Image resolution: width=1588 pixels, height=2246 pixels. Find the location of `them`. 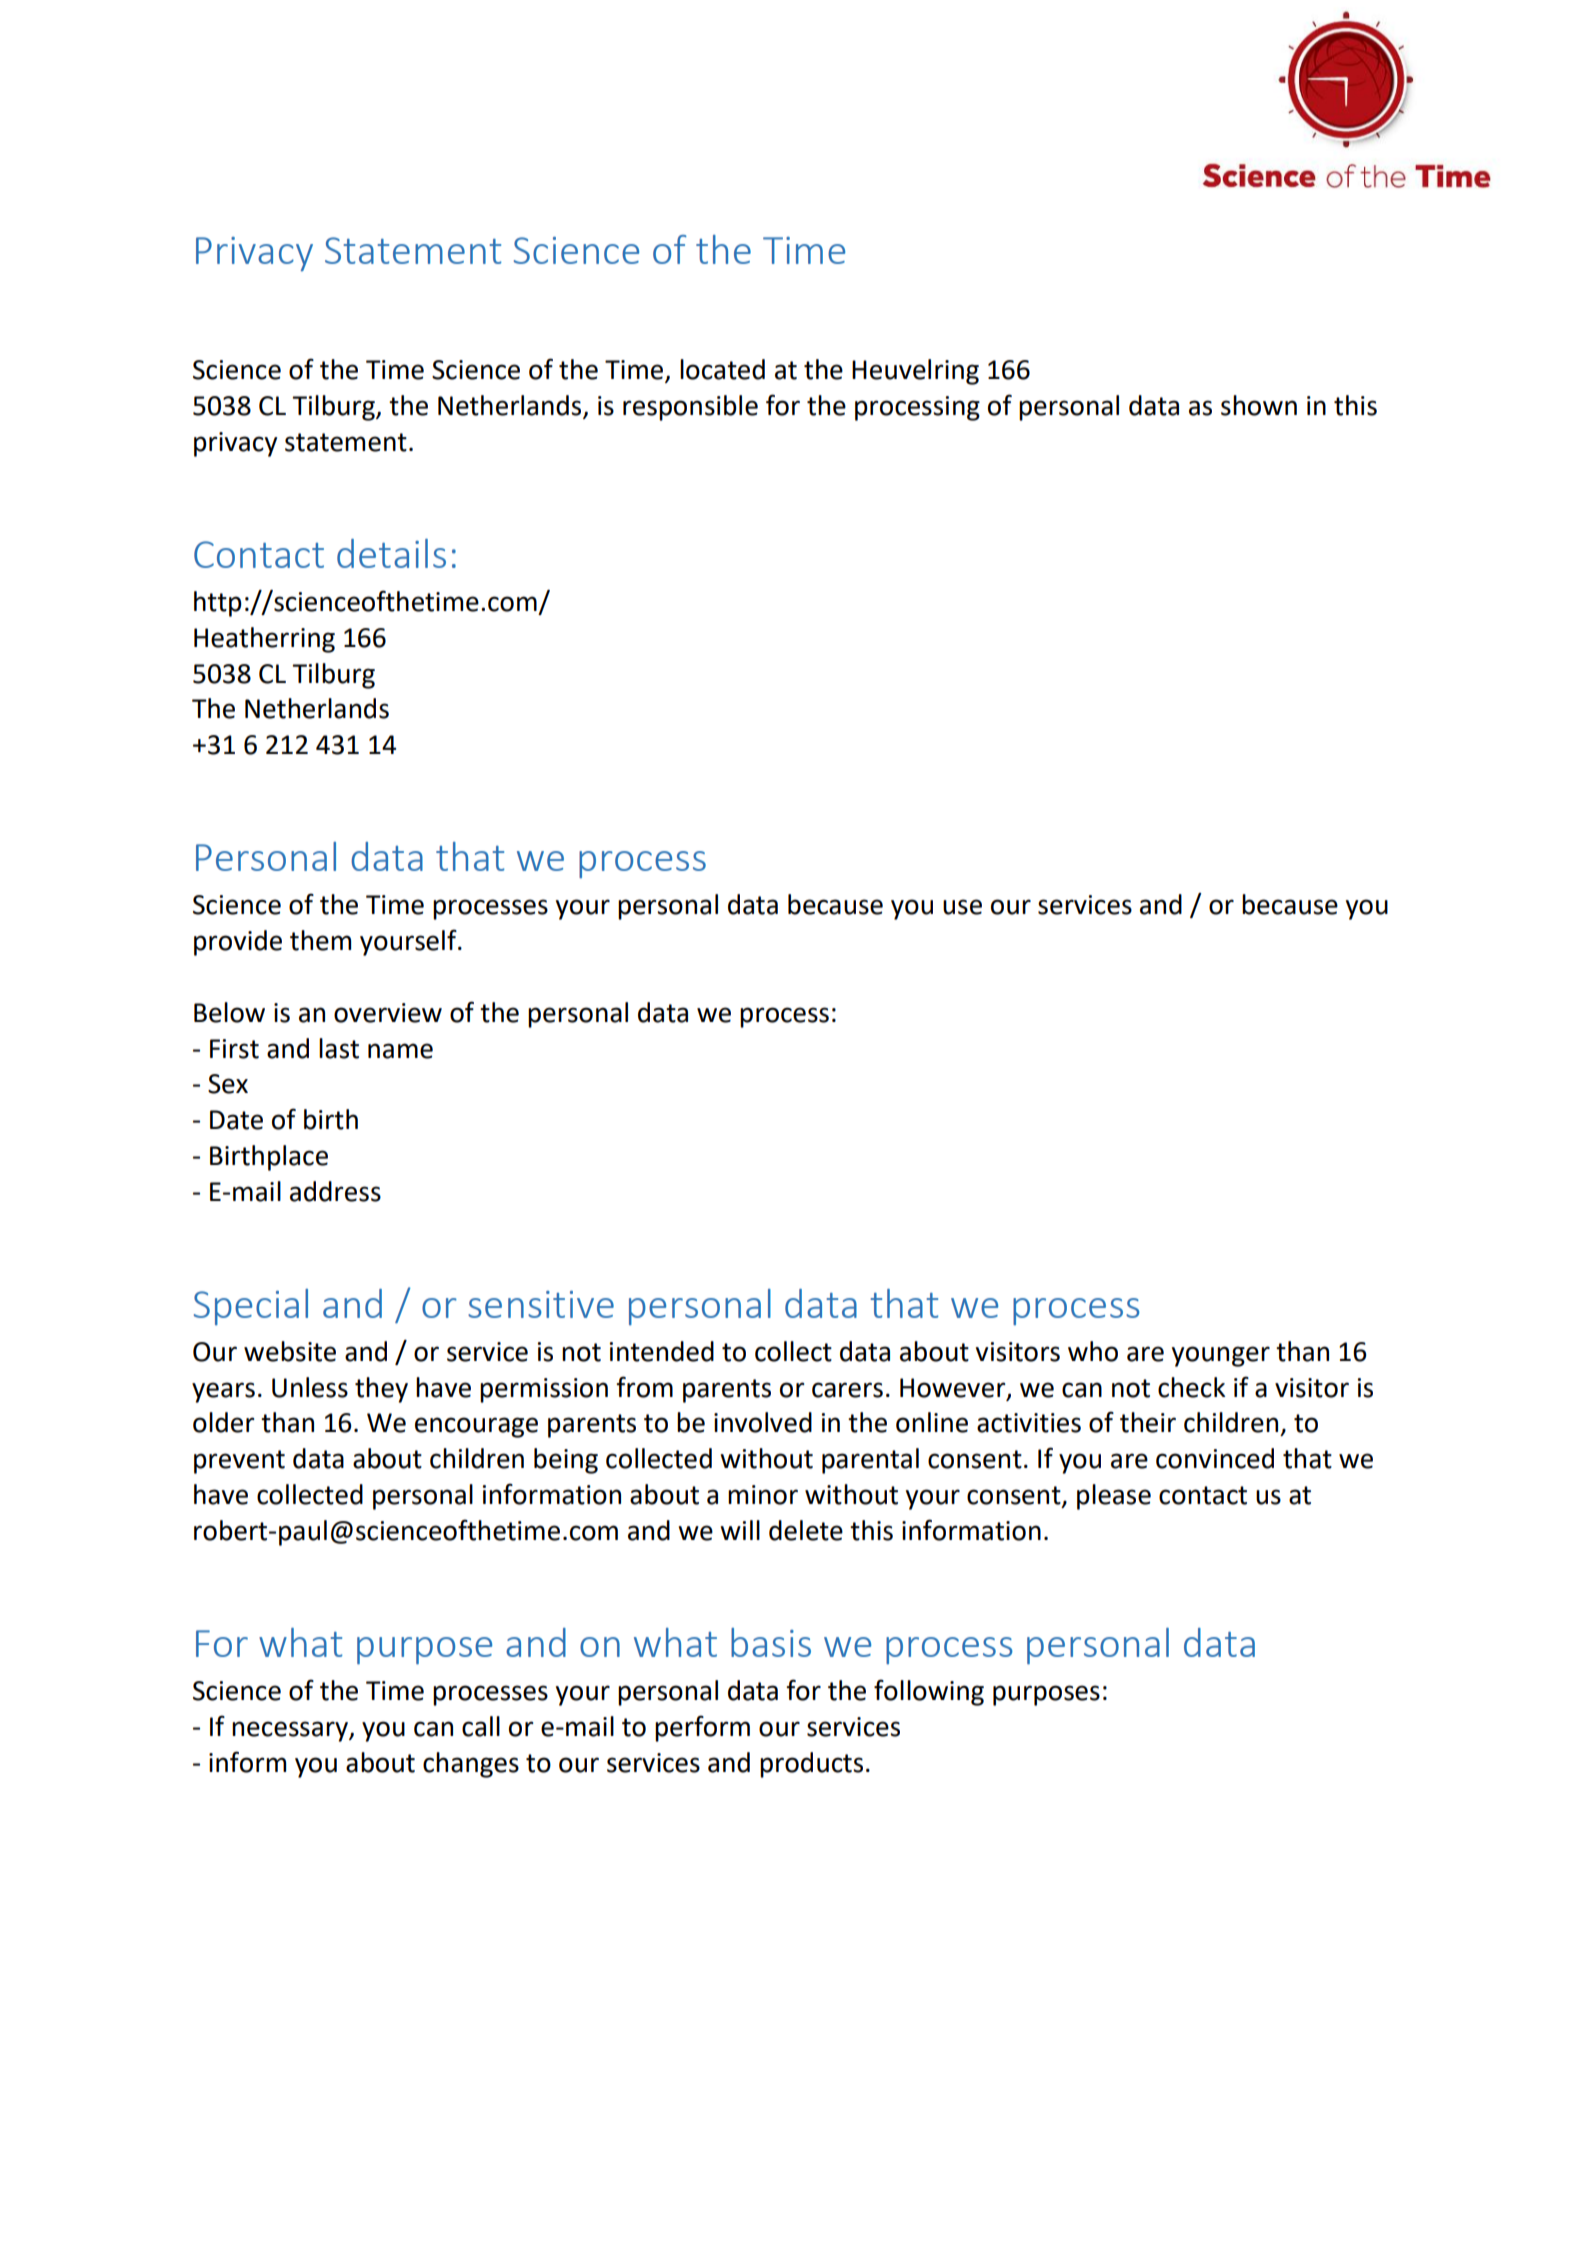

them is located at coordinates (320, 940).
